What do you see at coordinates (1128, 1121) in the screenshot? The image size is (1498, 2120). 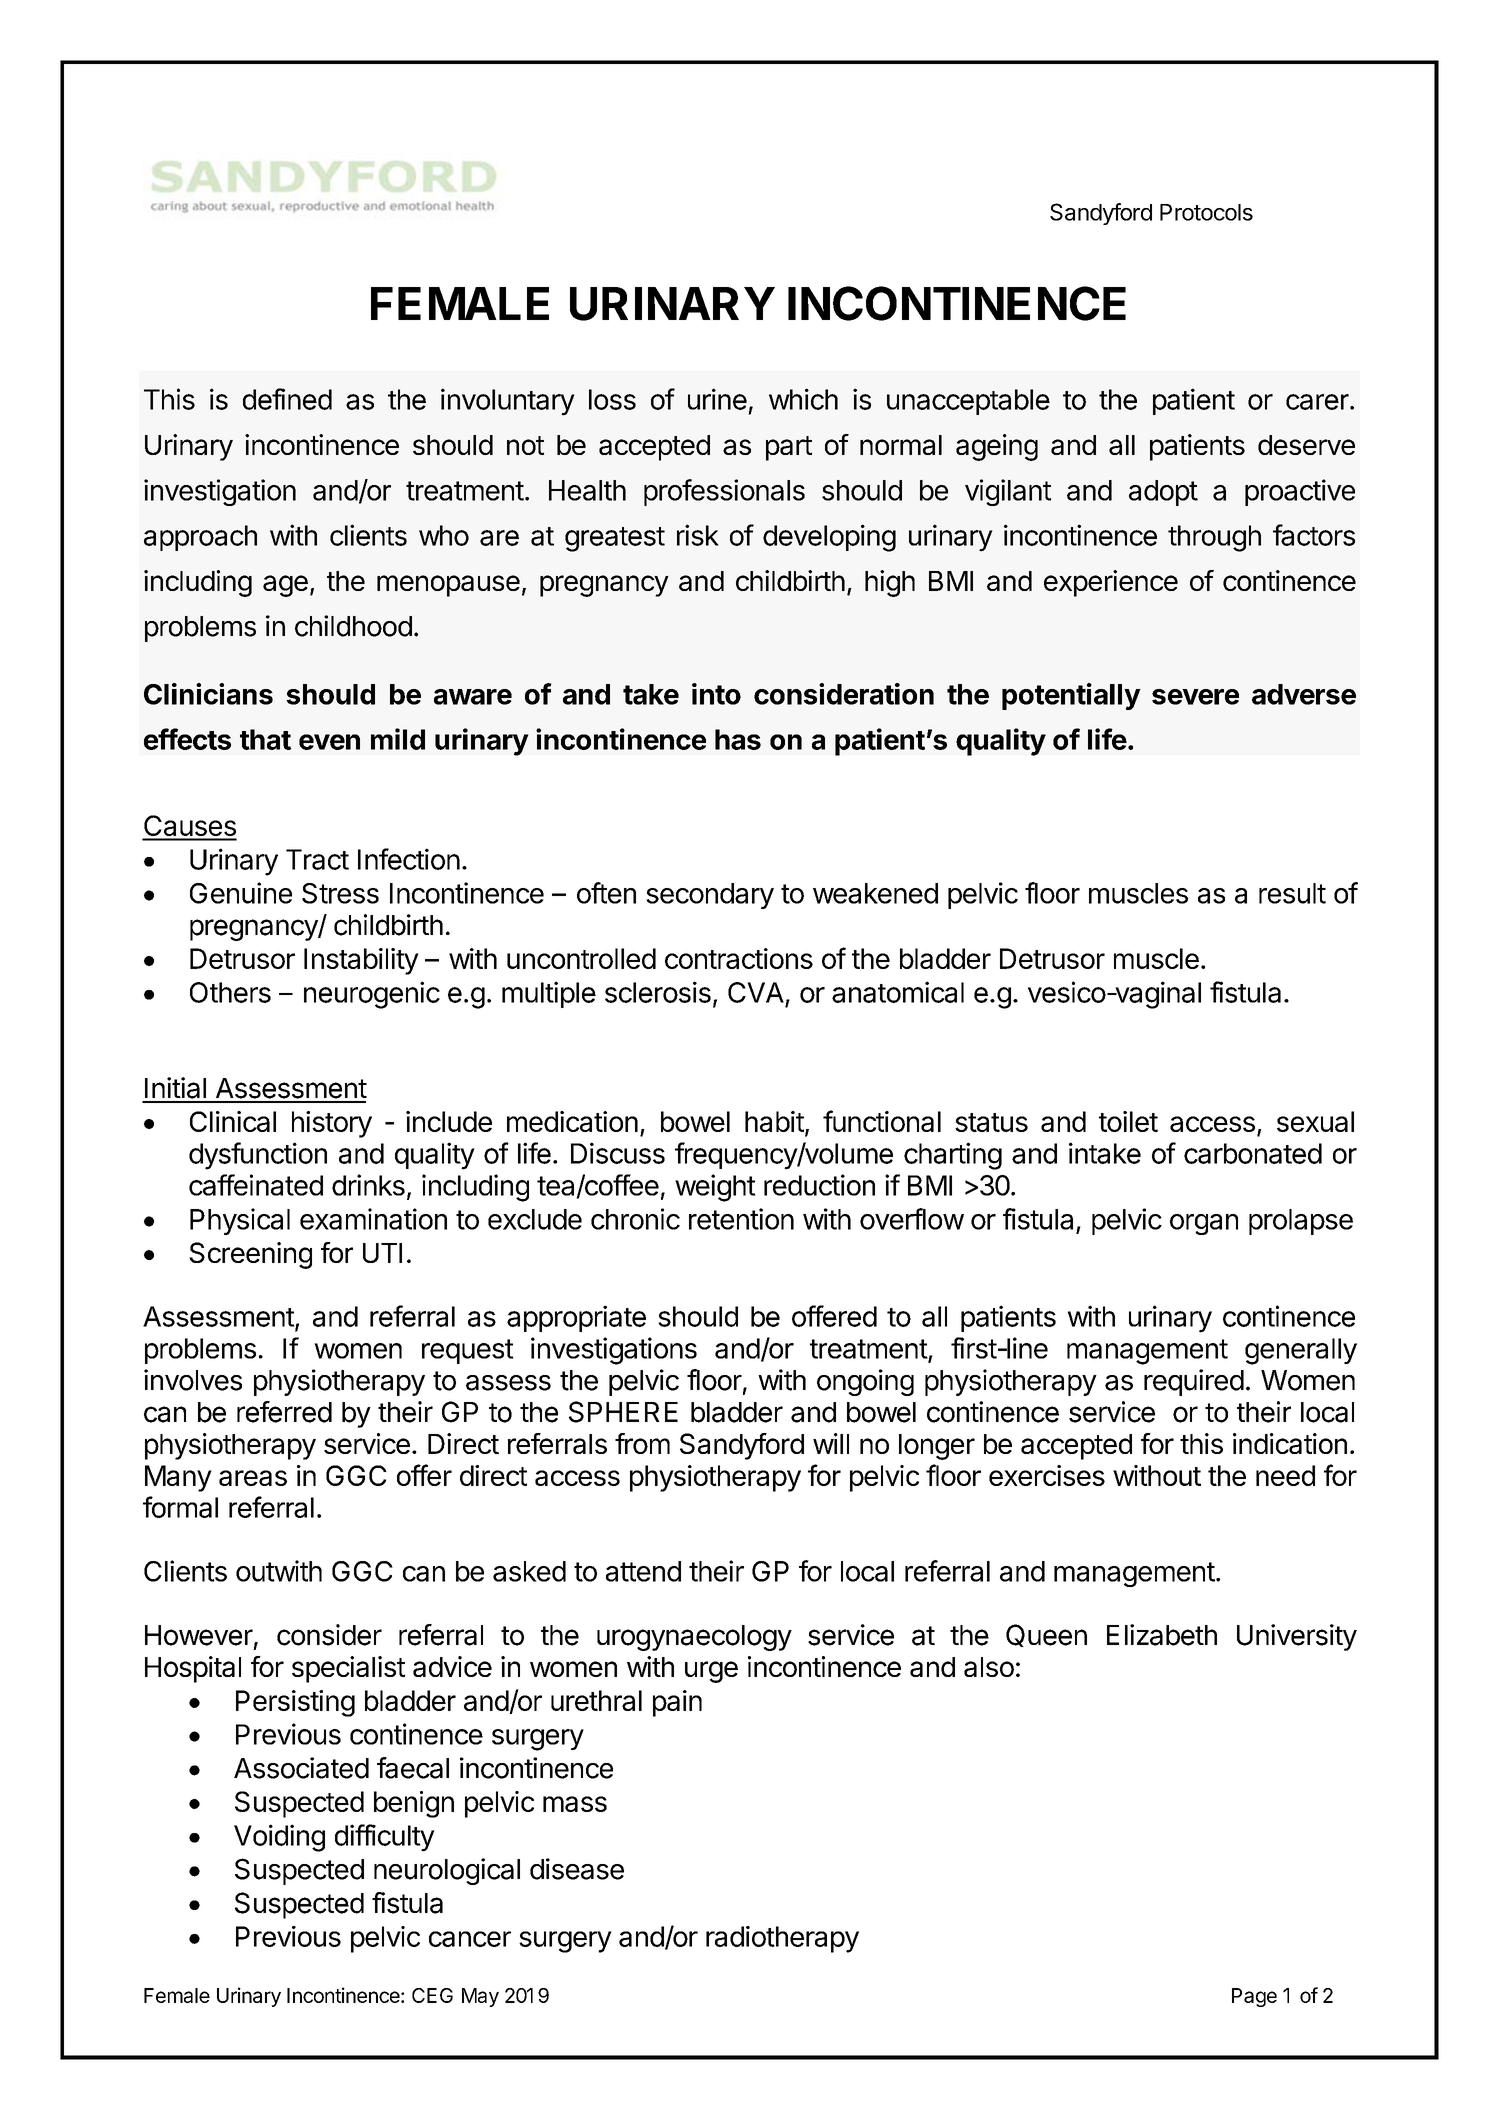 I see `toilet` at bounding box center [1128, 1121].
